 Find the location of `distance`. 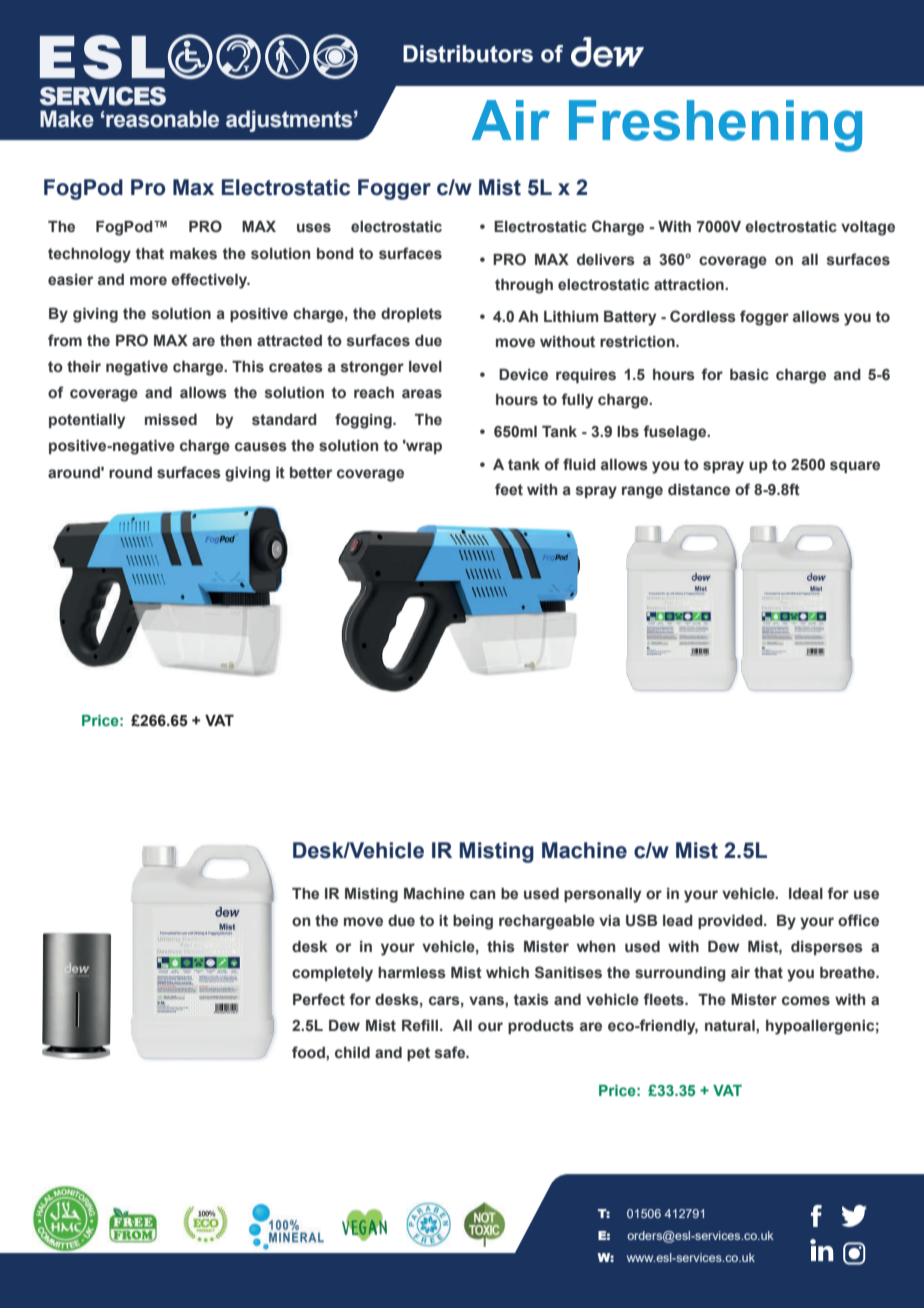

distance is located at coordinates (699, 490).
